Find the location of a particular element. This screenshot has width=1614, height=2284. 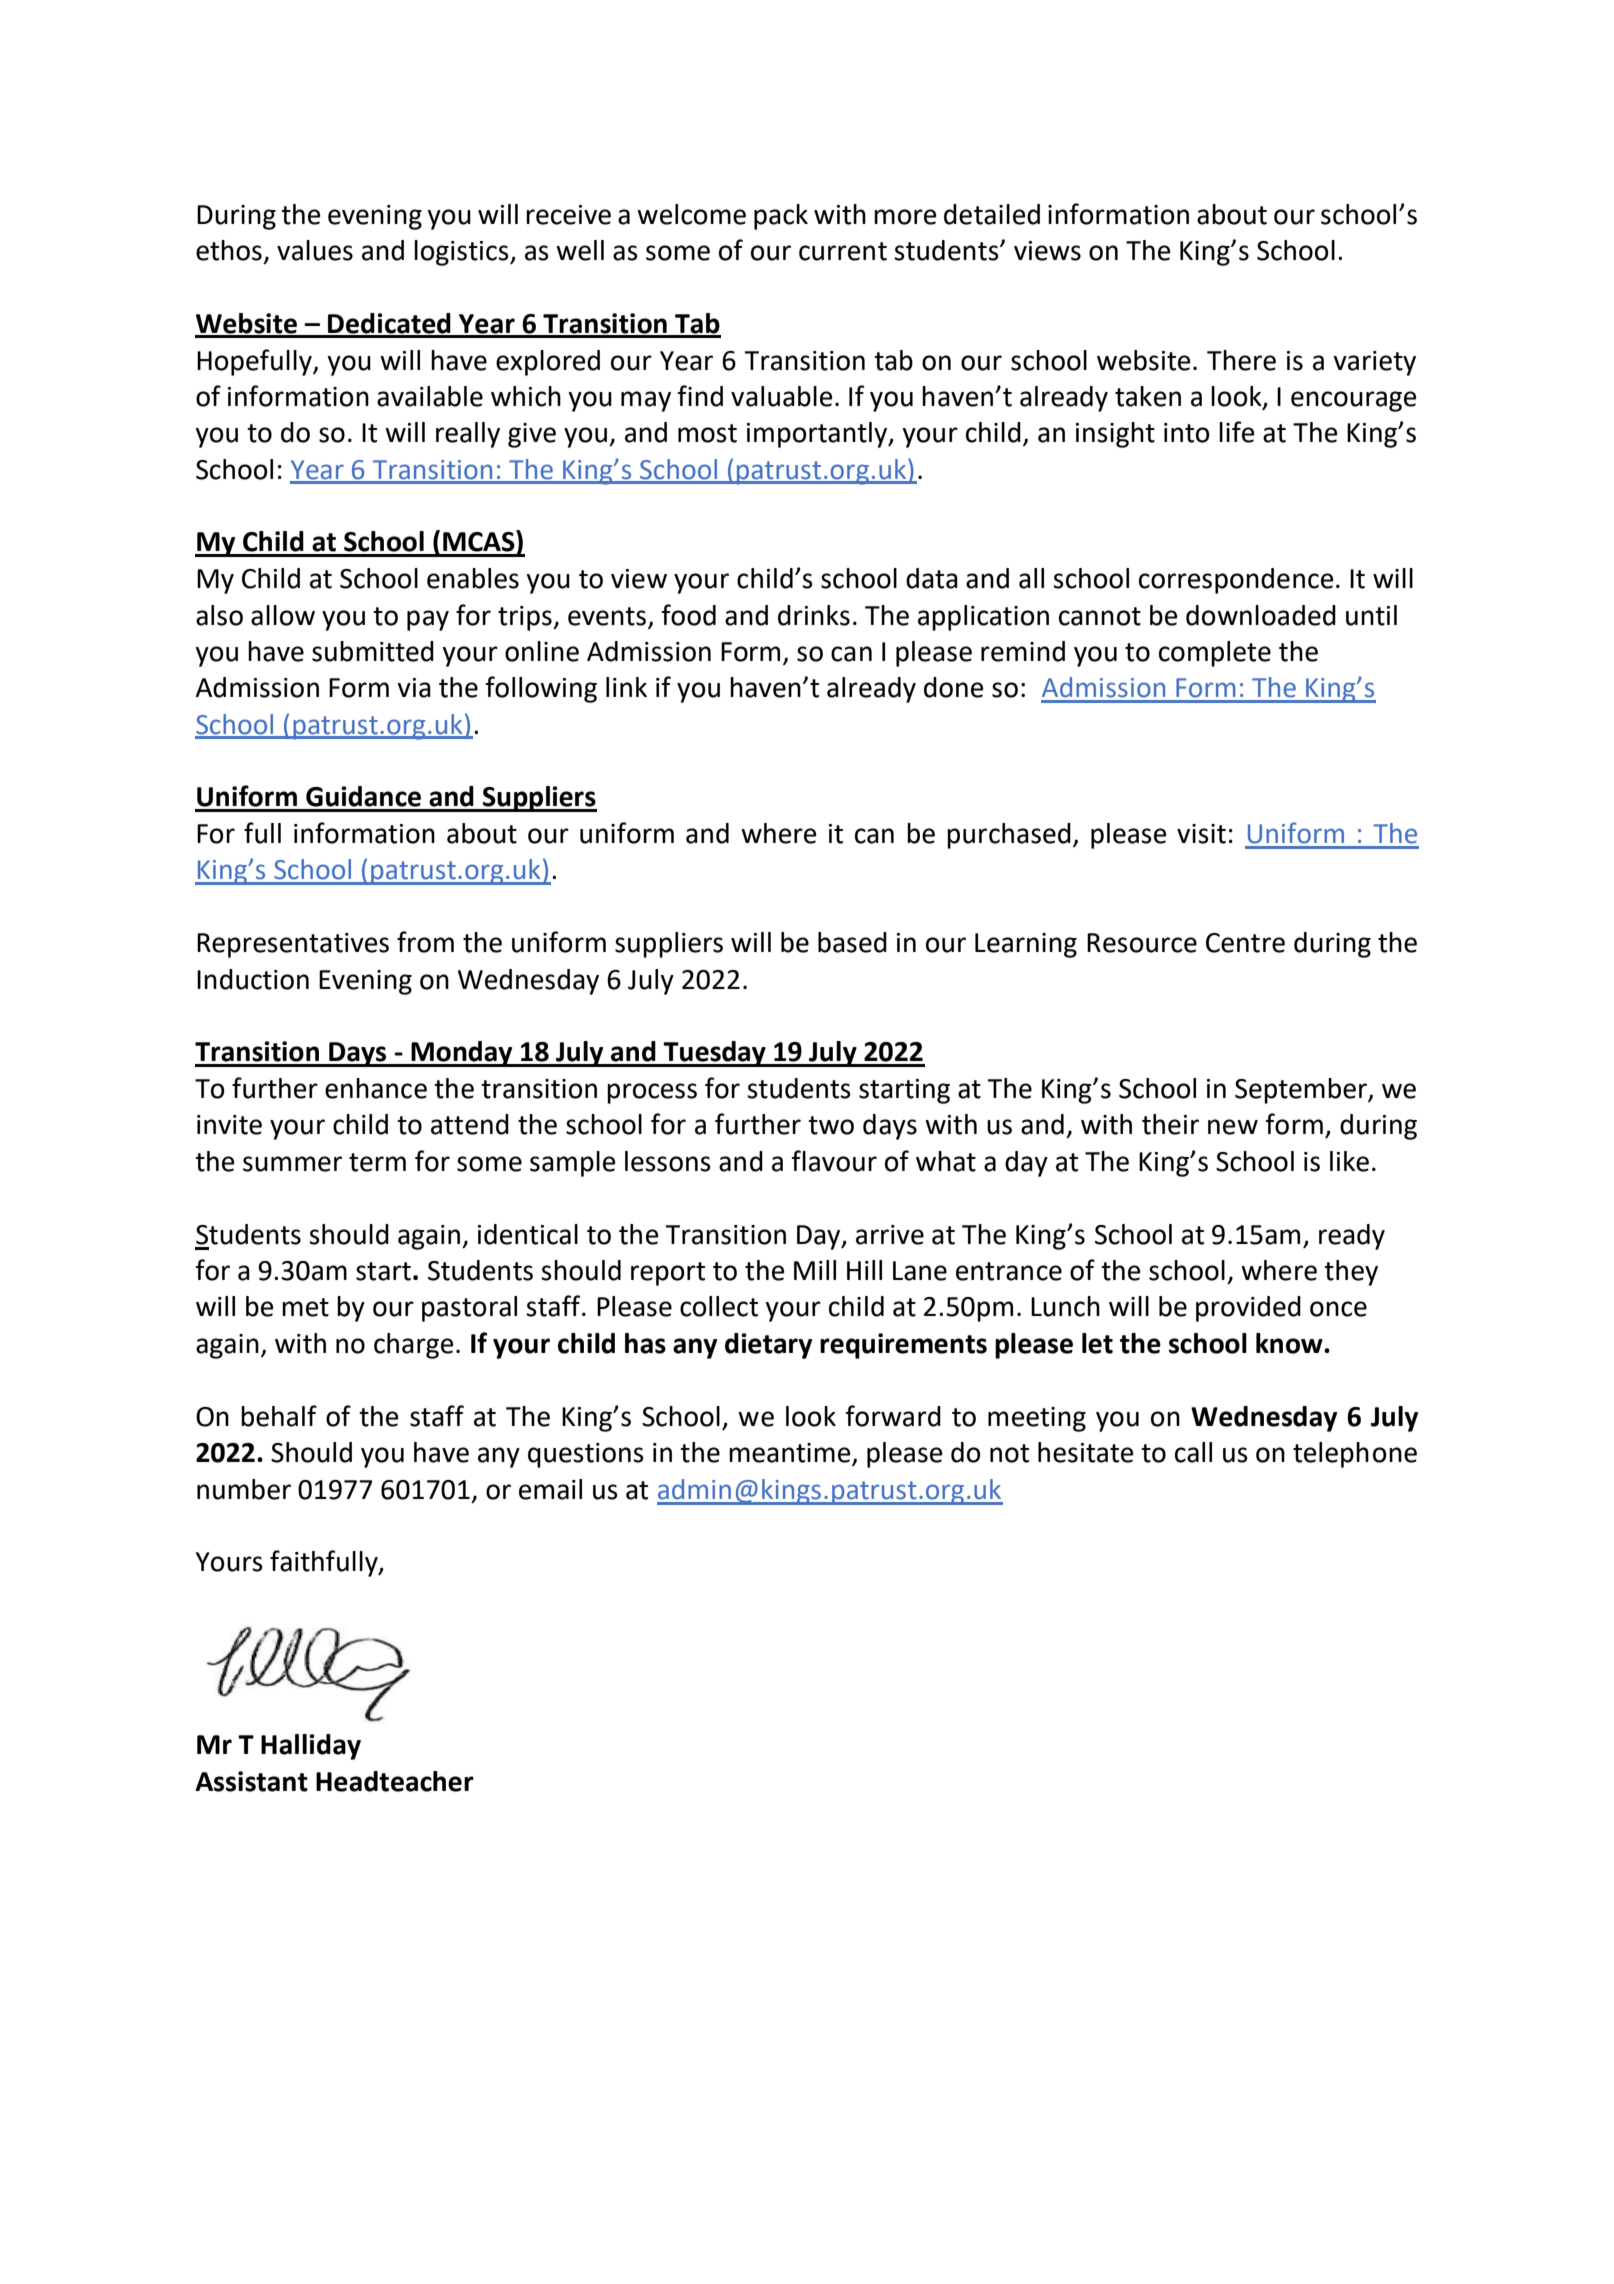

meantime is located at coordinates (791, 1454).
